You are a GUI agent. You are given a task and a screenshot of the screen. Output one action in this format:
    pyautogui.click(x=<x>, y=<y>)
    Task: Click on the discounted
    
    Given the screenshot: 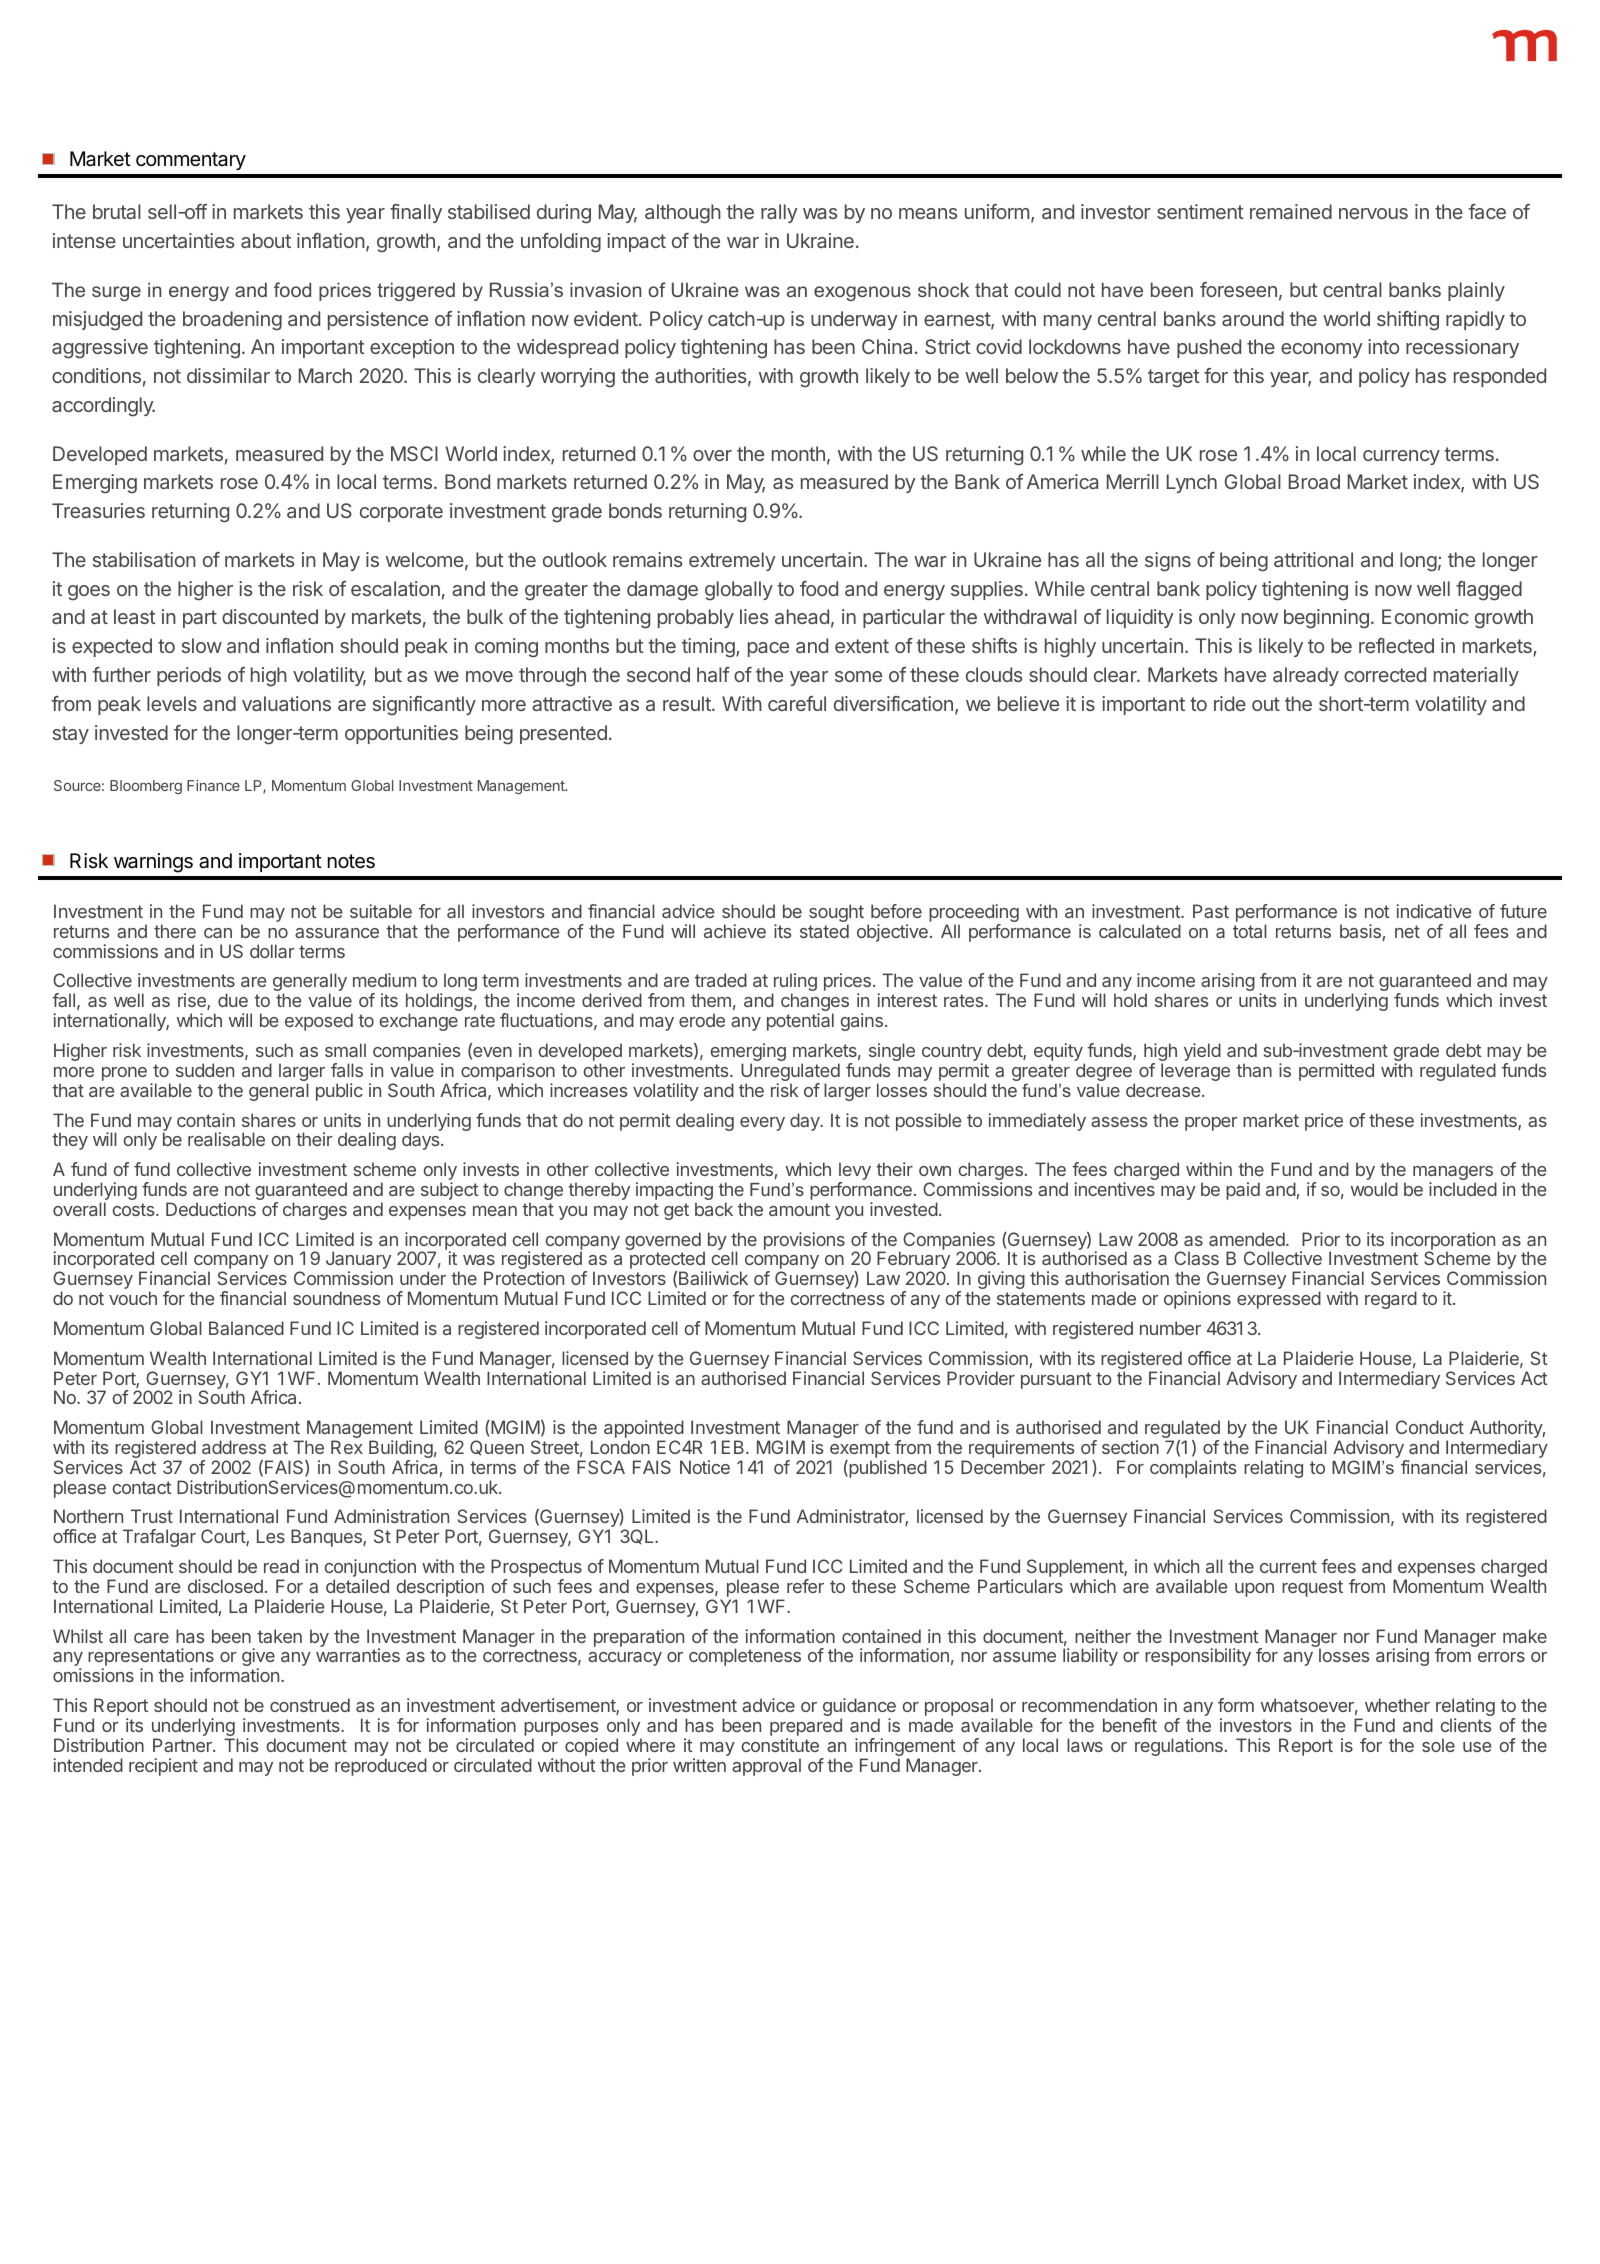 What is the action you would take?
    pyautogui.click(x=270, y=616)
